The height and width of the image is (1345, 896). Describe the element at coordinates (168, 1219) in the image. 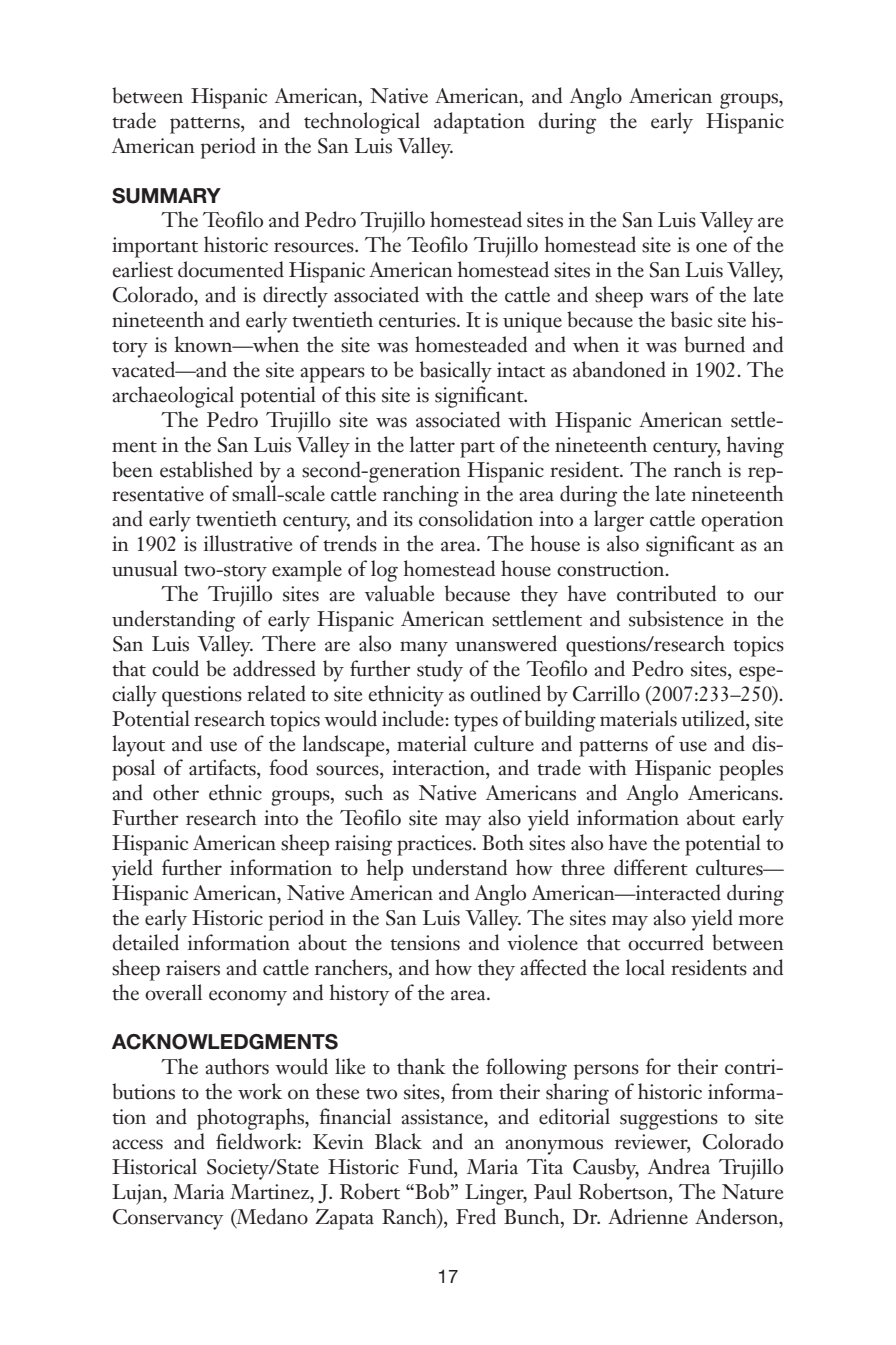

I see `Conservancy` at that location.
